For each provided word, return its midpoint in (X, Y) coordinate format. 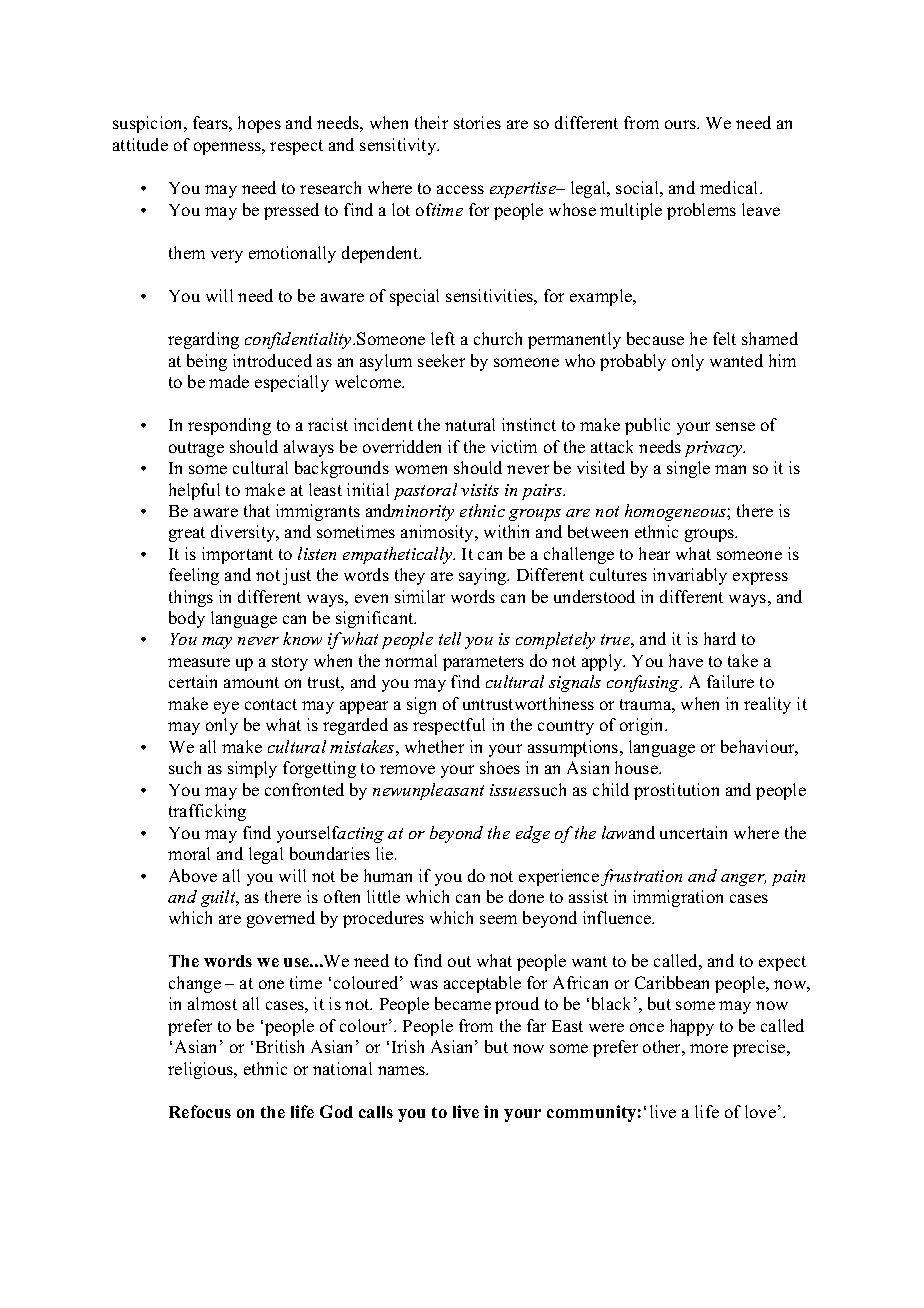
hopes (259, 124)
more (709, 1048)
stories (477, 122)
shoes (500, 767)
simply (252, 769)
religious (202, 1070)
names (402, 1070)
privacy (715, 449)
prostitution (676, 791)
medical (730, 187)
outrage (196, 449)
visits (480, 490)
